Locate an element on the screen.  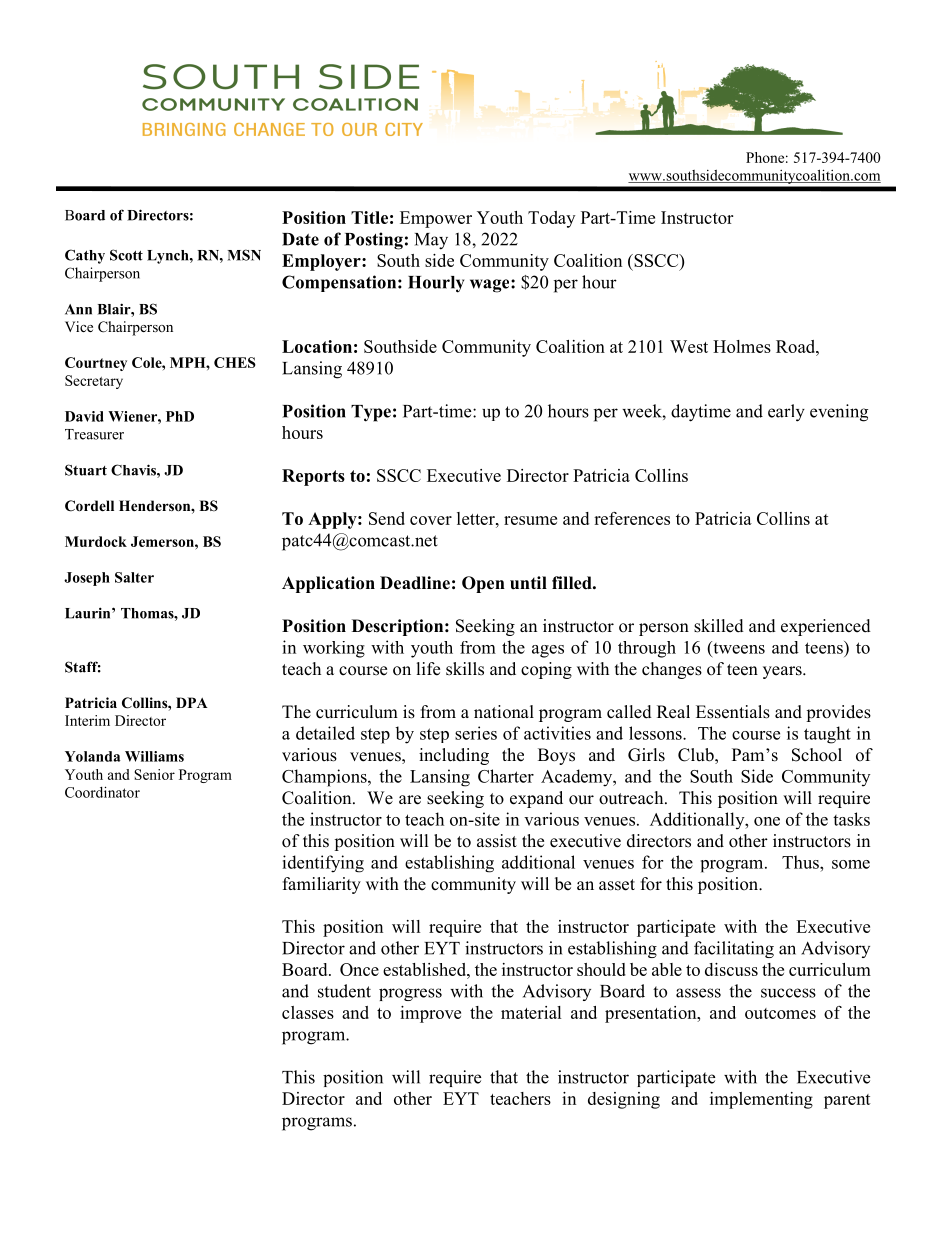
Holmes is located at coordinates (742, 346).
